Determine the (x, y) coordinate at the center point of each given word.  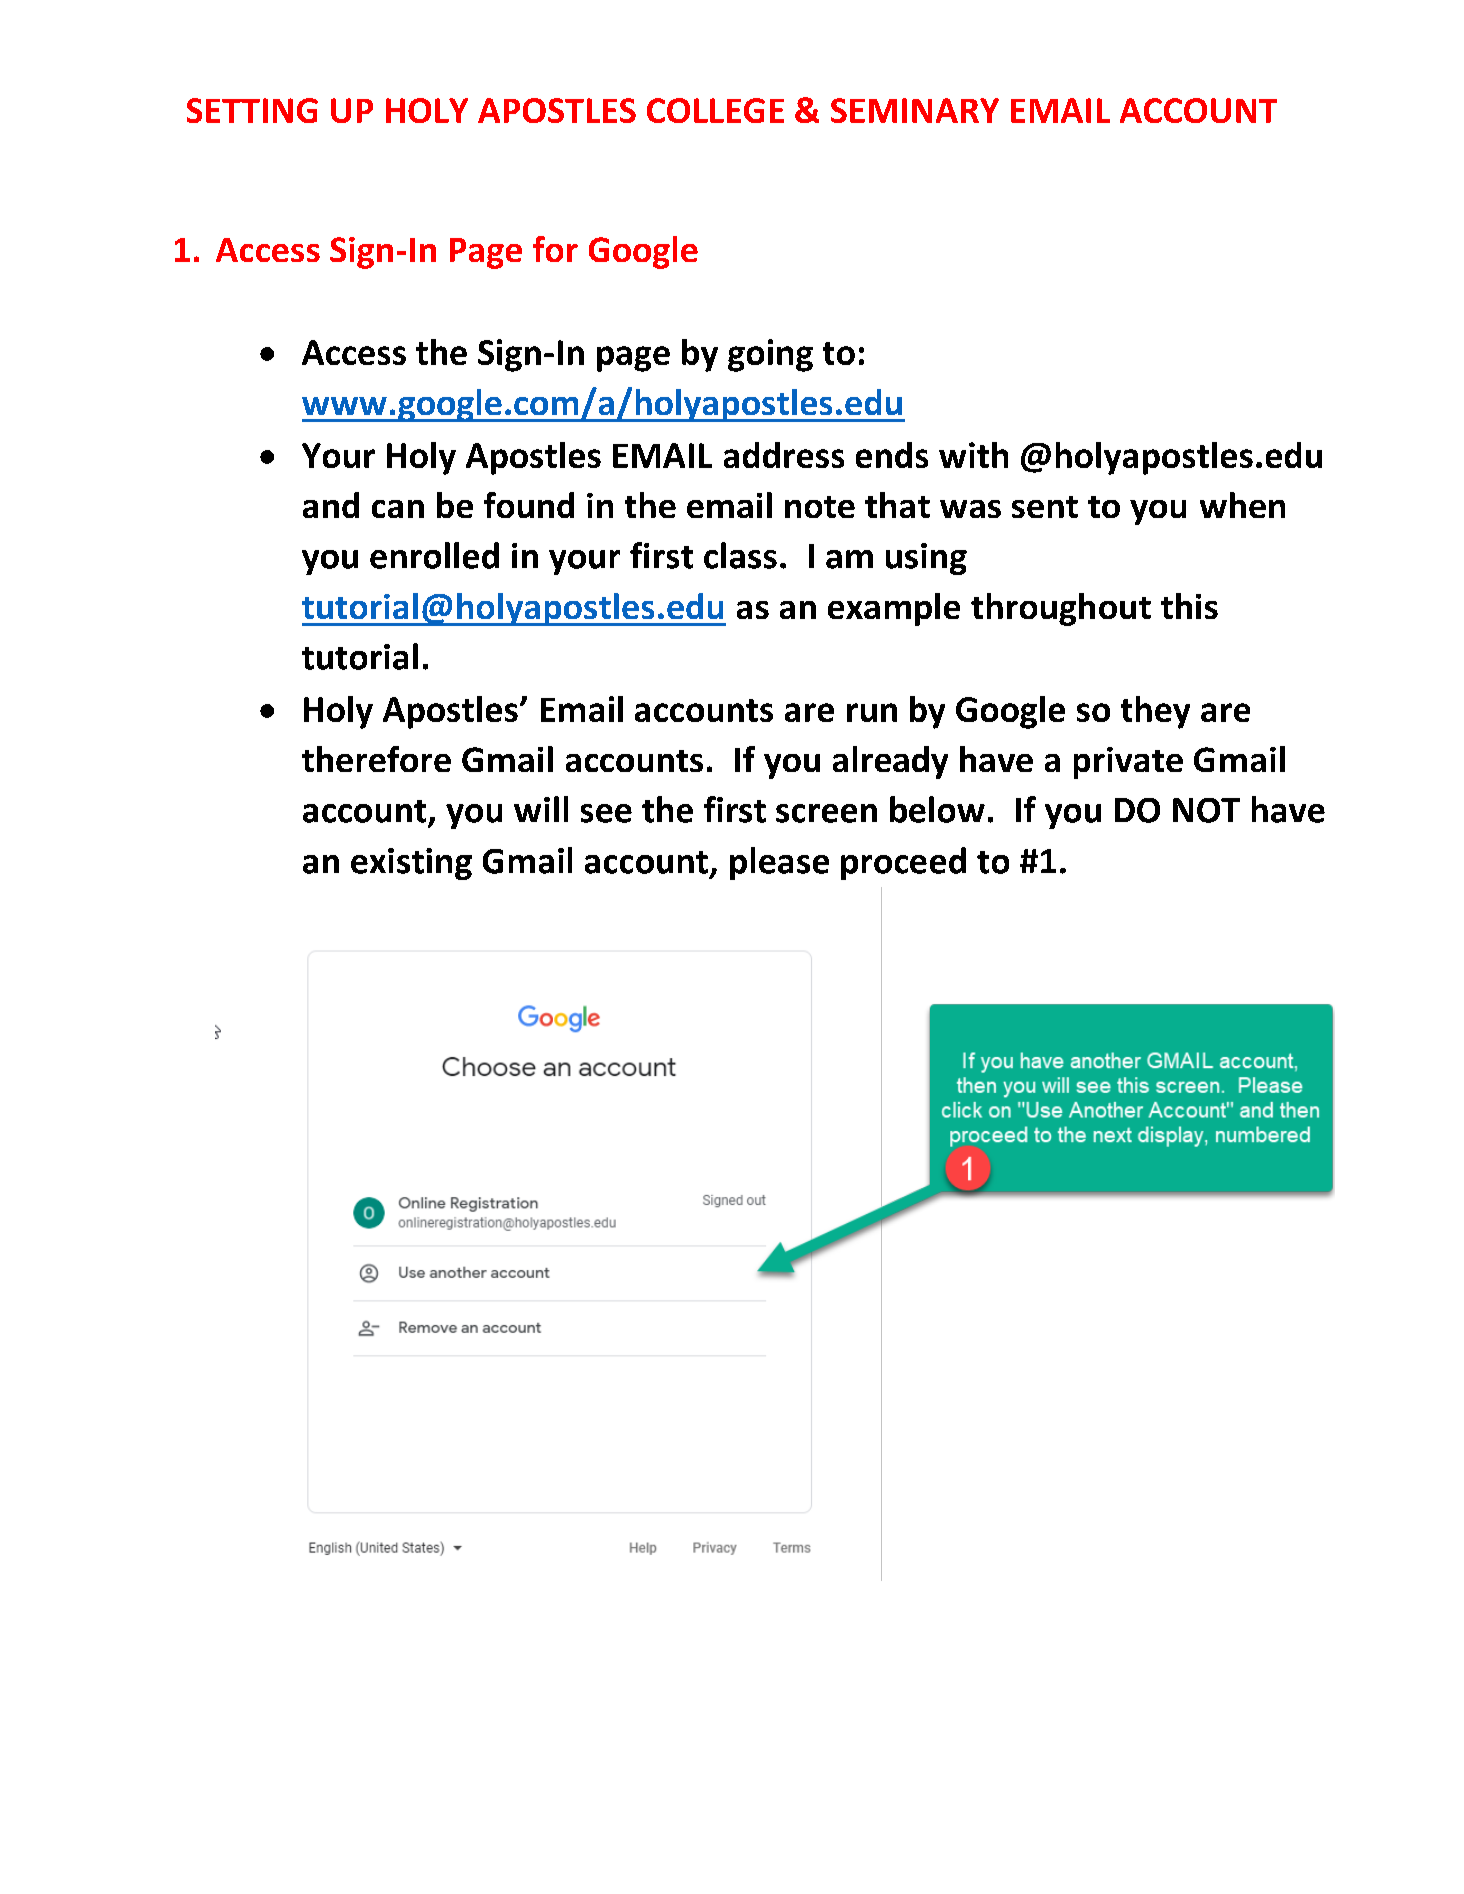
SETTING (252, 110)
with (973, 455)
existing (411, 864)
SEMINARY (915, 110)
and (331, 505)
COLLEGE (715, 110)
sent (1045, 507)
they (1155, 712)
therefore (376, 759)
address (784, 455)
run (872, 712)
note (820, 507)
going (770, 355)
